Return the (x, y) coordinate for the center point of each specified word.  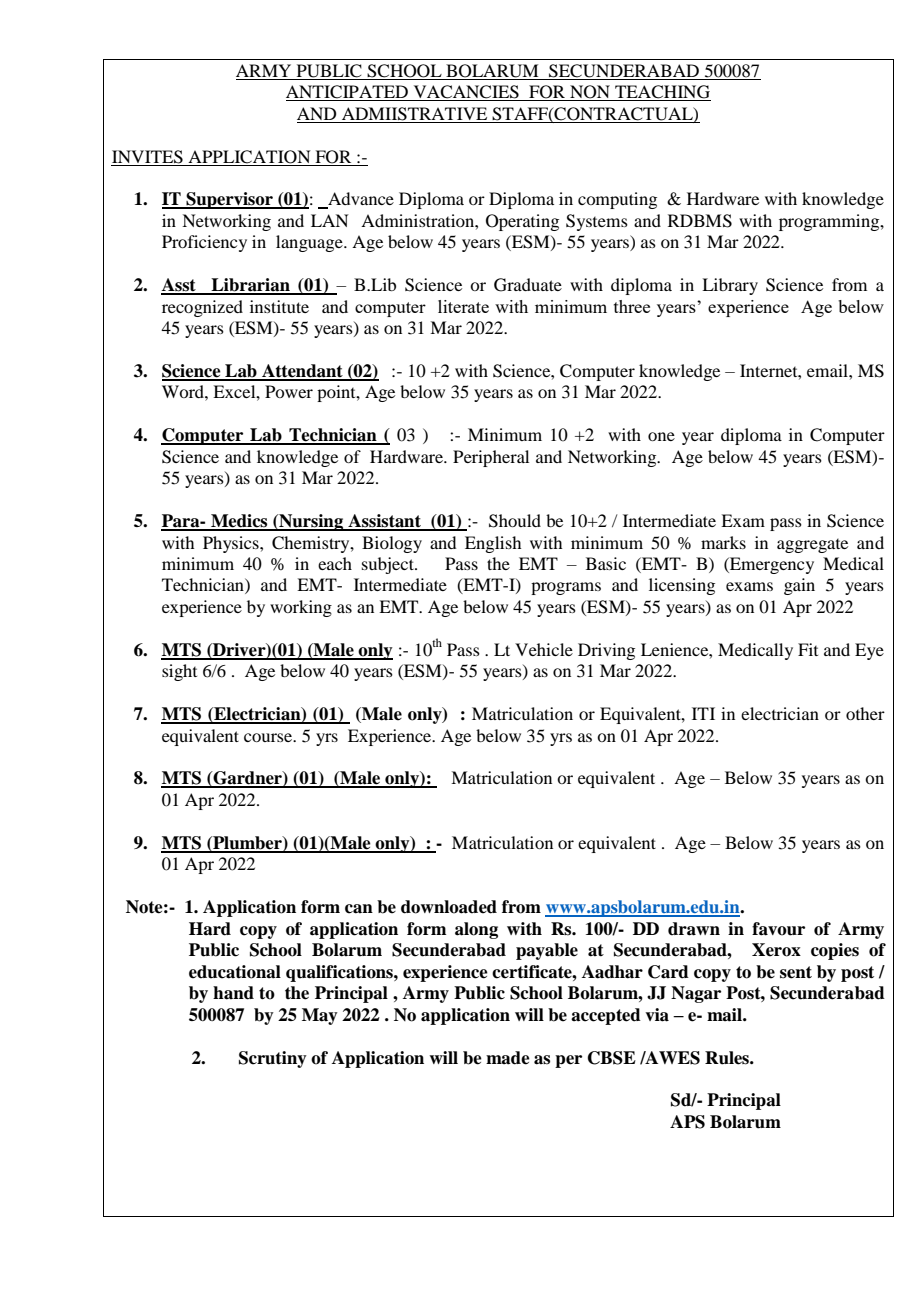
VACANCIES (466, 93)
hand (233, 993)
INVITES (147, 157)
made (508, 1058)
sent (796, 972)
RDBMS (700, 221)
